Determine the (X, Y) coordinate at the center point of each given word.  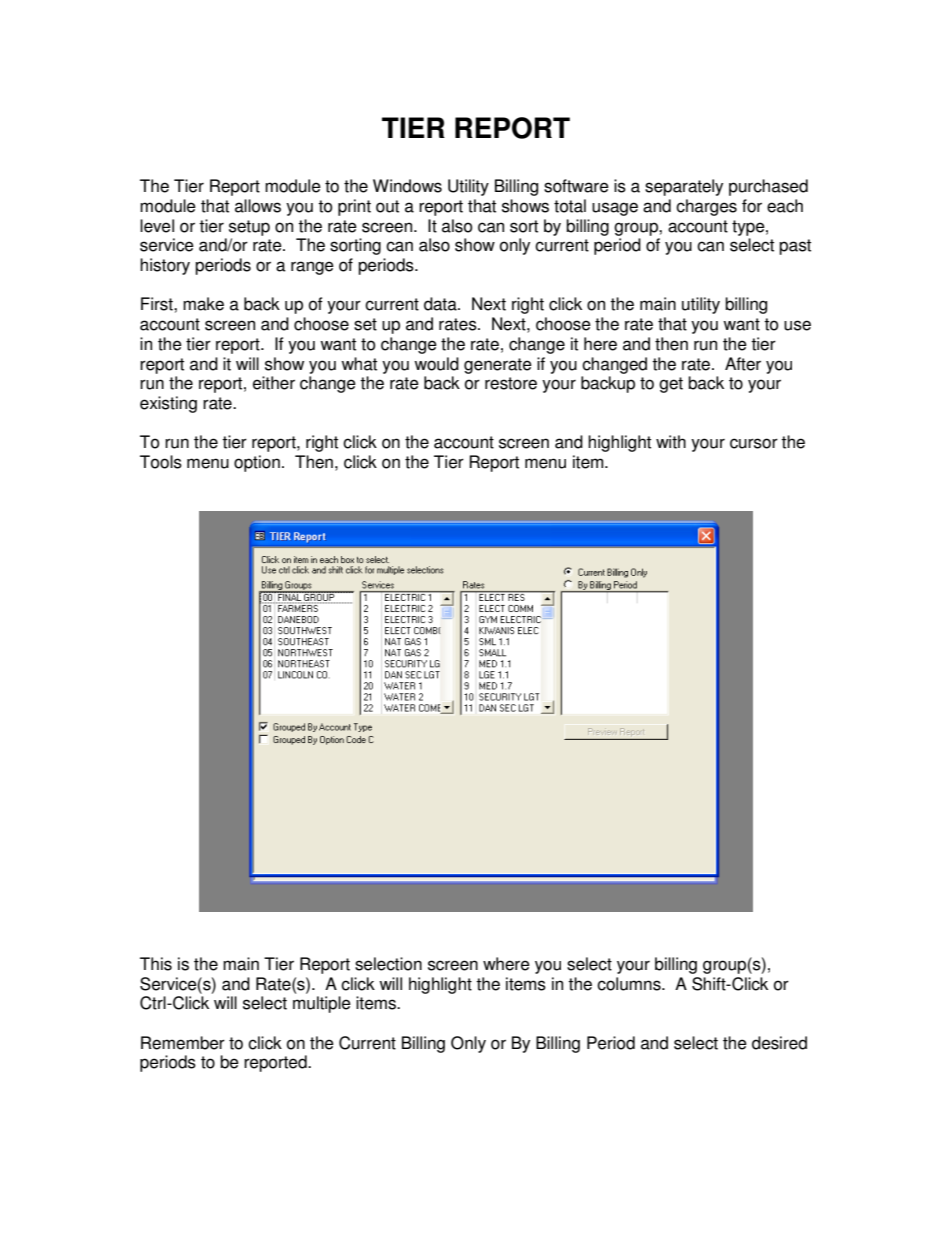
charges (706, 207)
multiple (322, 1004)
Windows (407, 186)
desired (779, 1043)
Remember (183, 1043)
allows (258, 206)
